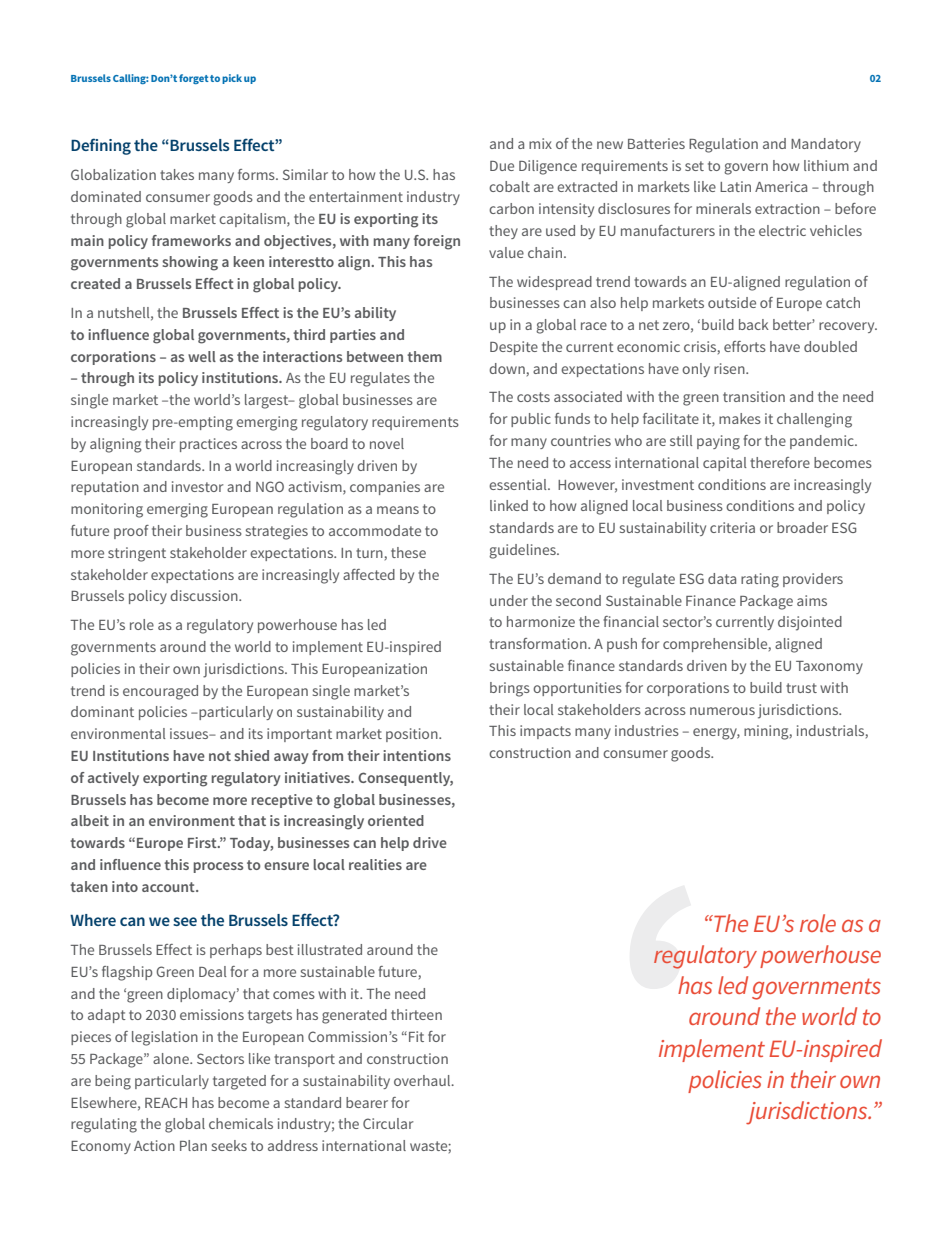  What do you see at coordinates (205, 595) in the document?
I see `discussion` at bounding box center [205, 595].
